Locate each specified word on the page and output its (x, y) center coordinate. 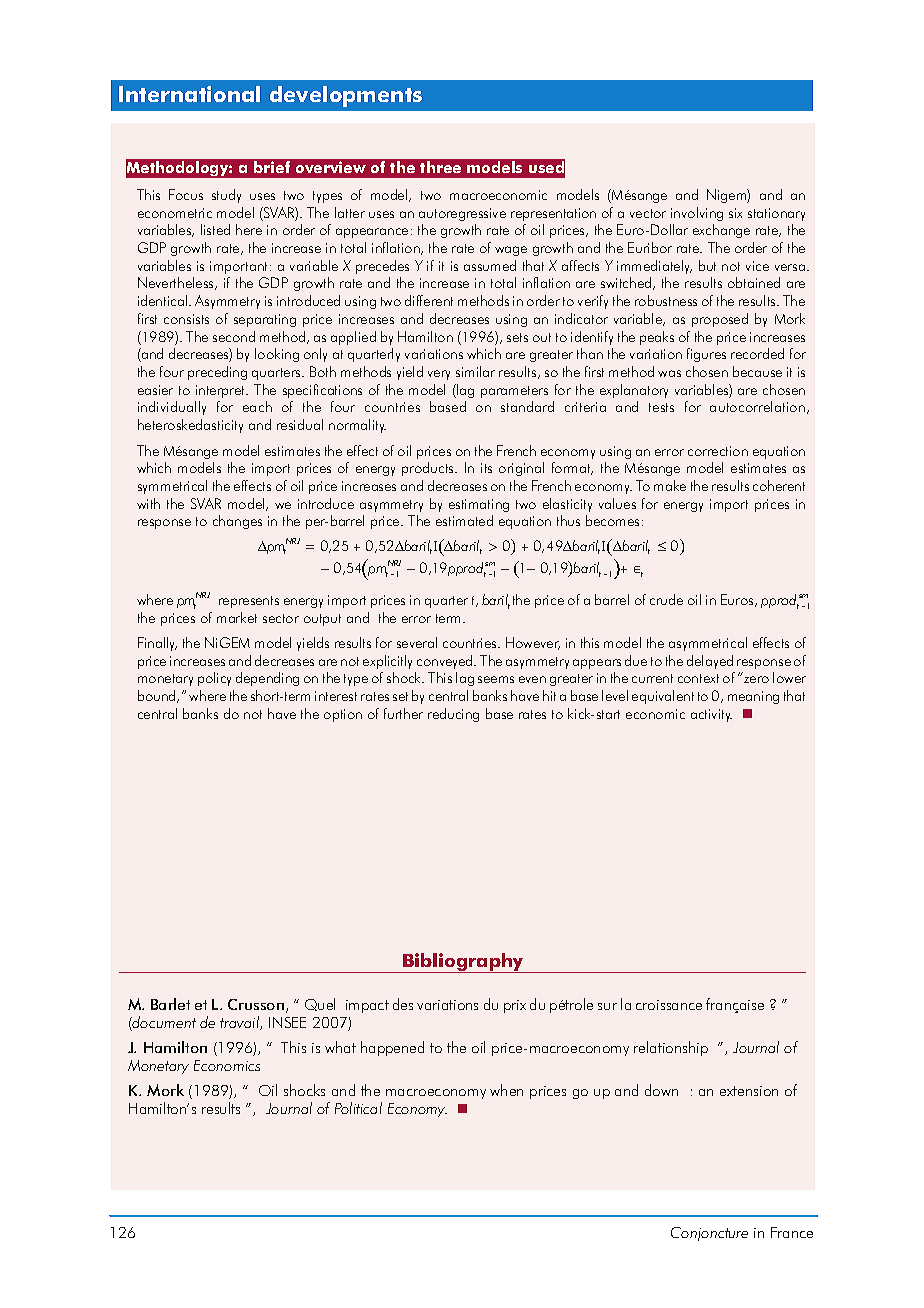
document (163, 1023)
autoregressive (462, 214)
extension (749, 1091)
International (189, 94)
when (506, 1090)
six (735, 213)
